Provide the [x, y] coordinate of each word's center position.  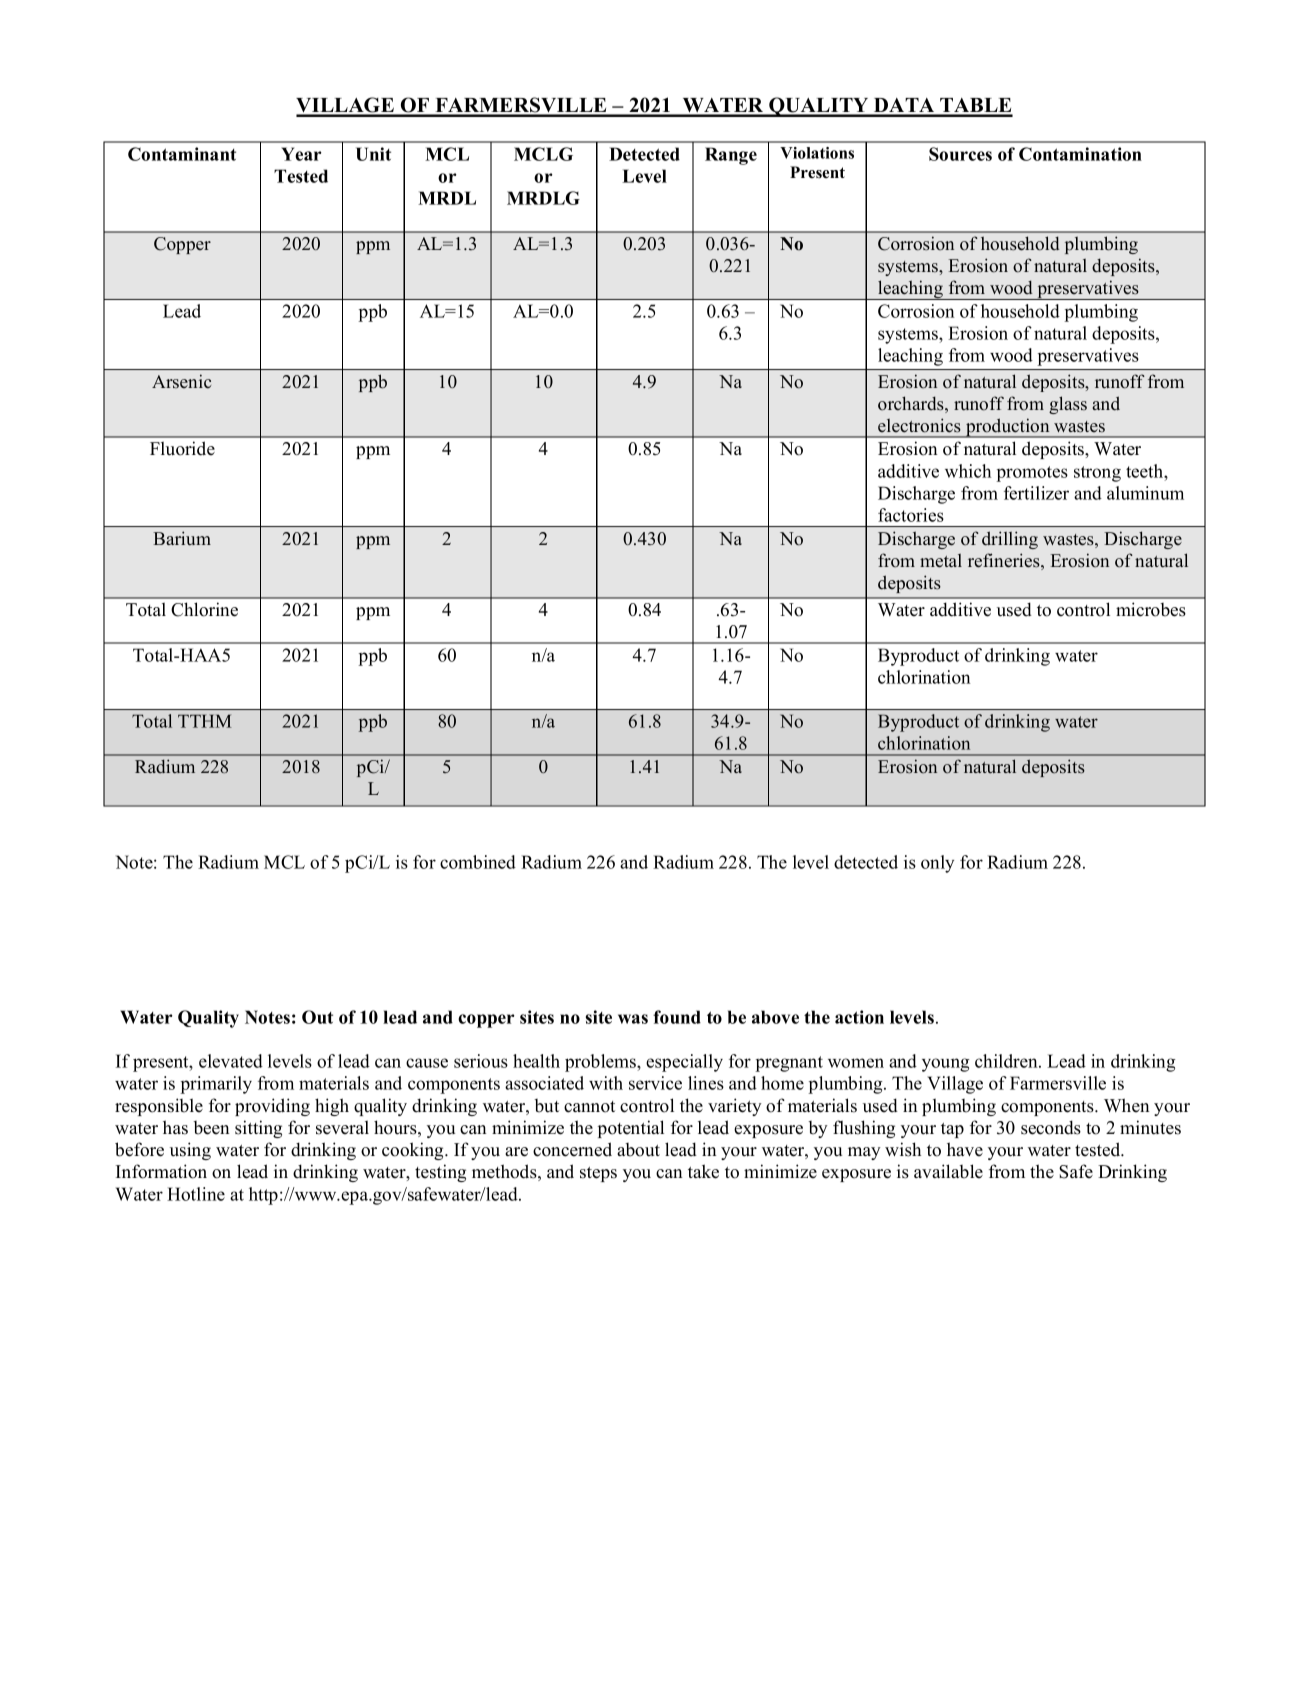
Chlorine [204, 609]
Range [731, 156]
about [638, 1150]
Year [301, 154]
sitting [258, 1129]
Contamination [1080, 154]
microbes [1151, 609]
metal [941, 561]
